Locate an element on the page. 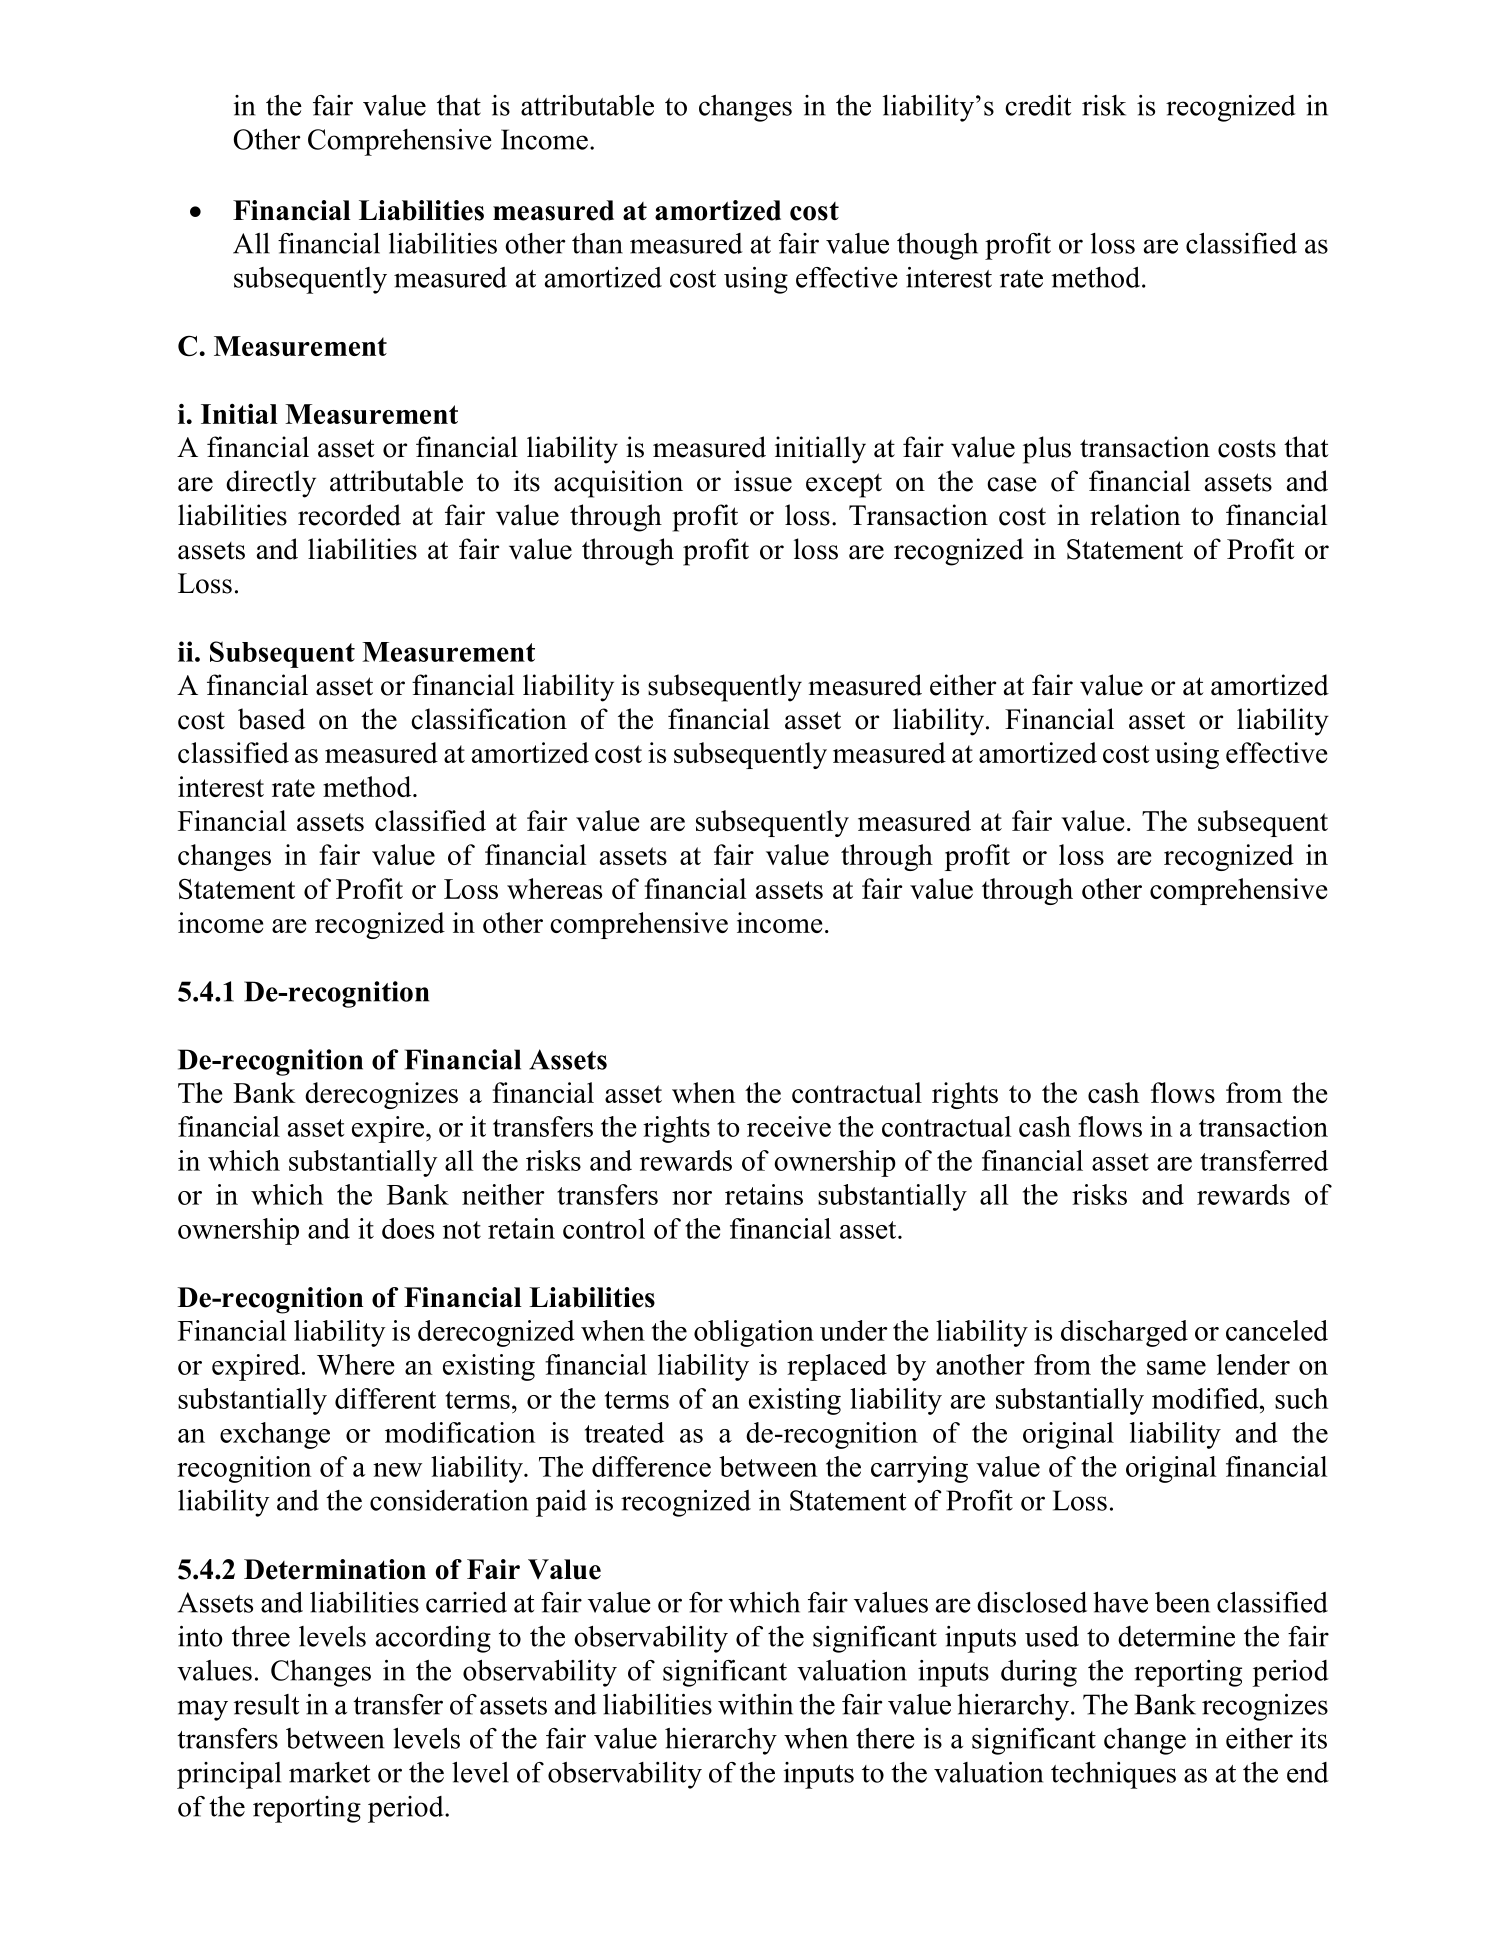  discharged is located at coordinates (1124, 1333).
